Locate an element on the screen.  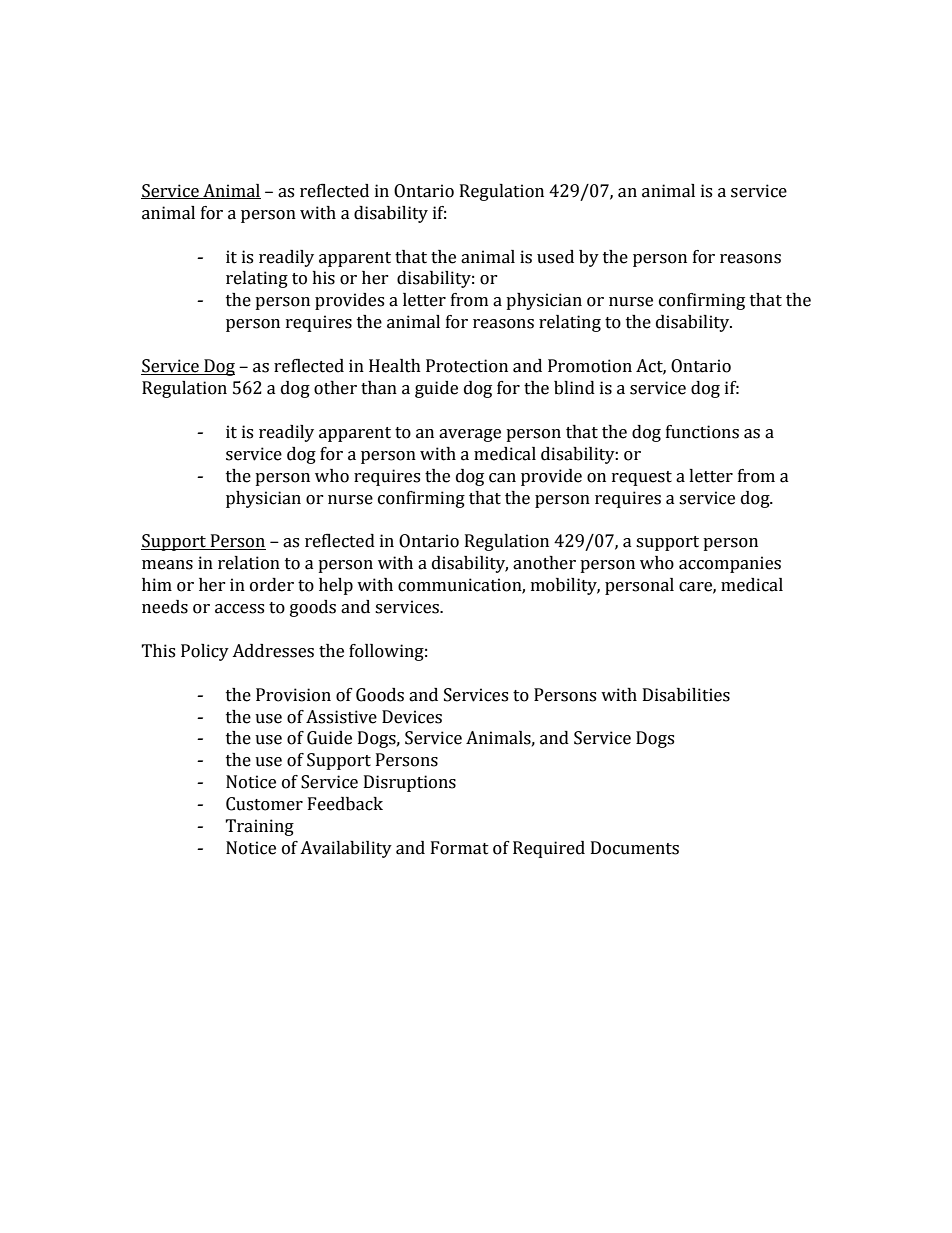
accompanies is located at coordinates (730, 564).
